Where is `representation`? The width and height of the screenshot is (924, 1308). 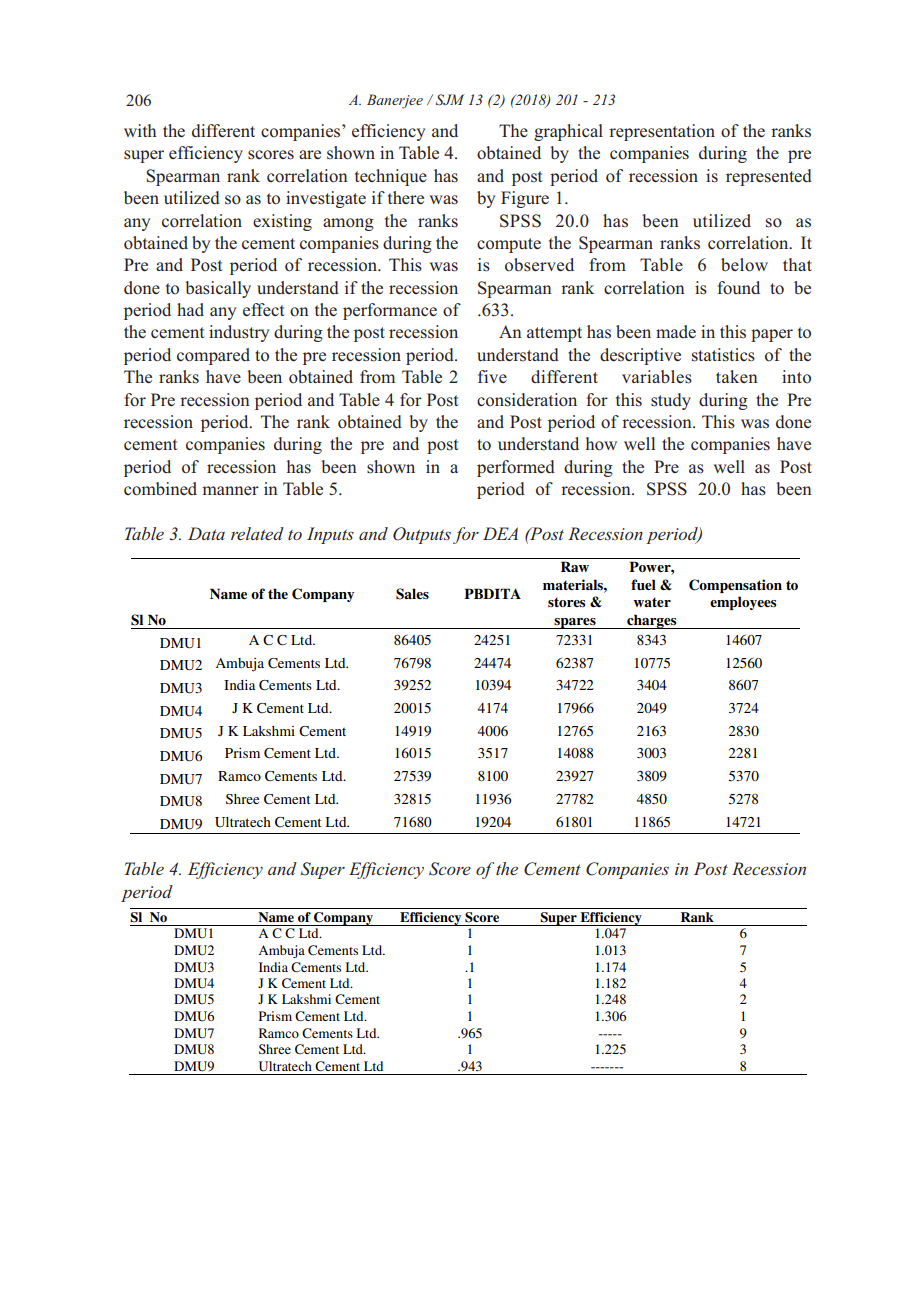 representation is located at coordinates (662, 132).
